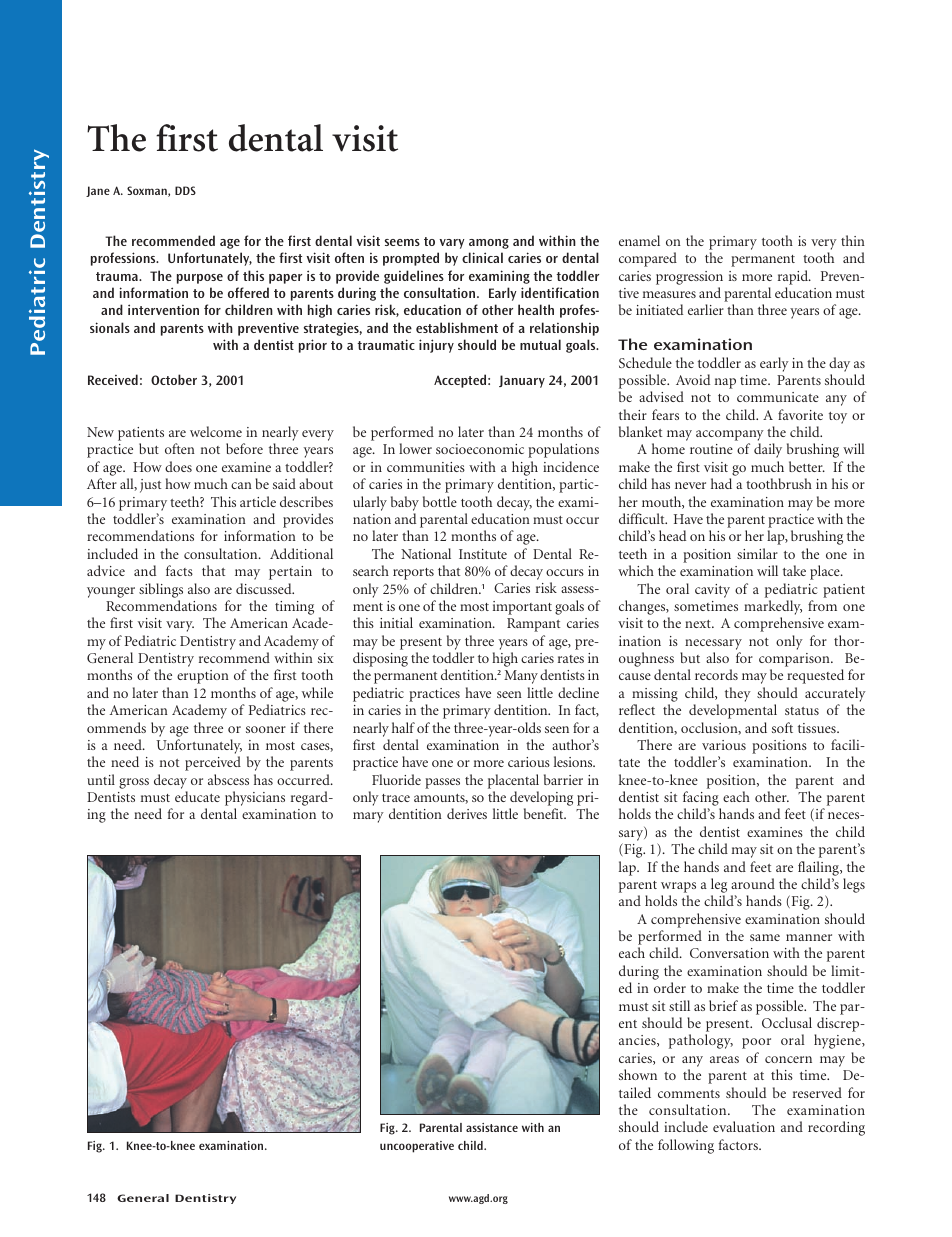 The height and width of the document is (1237, 952). I want to click on similar, so click(757, 553).
